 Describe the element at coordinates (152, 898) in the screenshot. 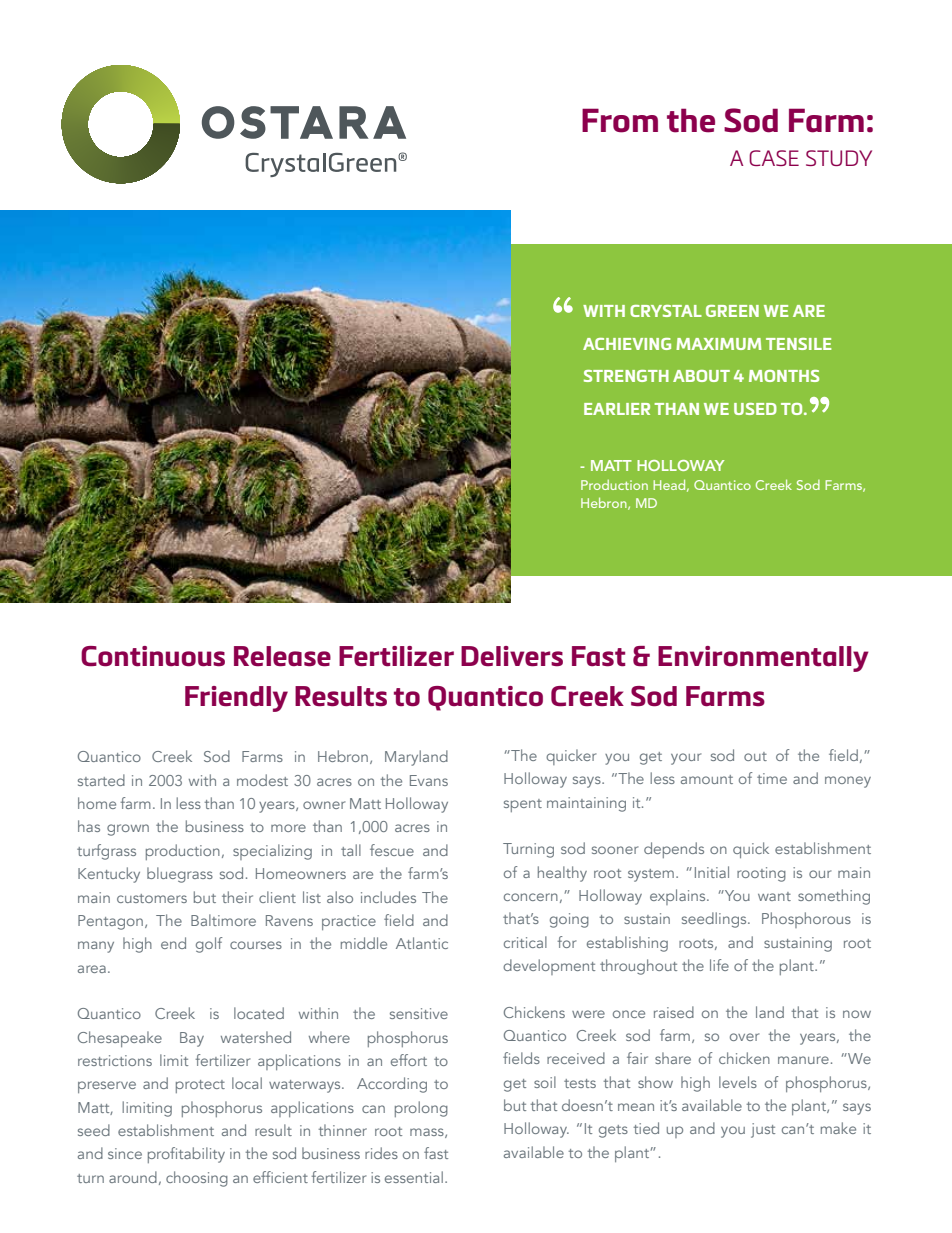

I see `customers` at that location.
